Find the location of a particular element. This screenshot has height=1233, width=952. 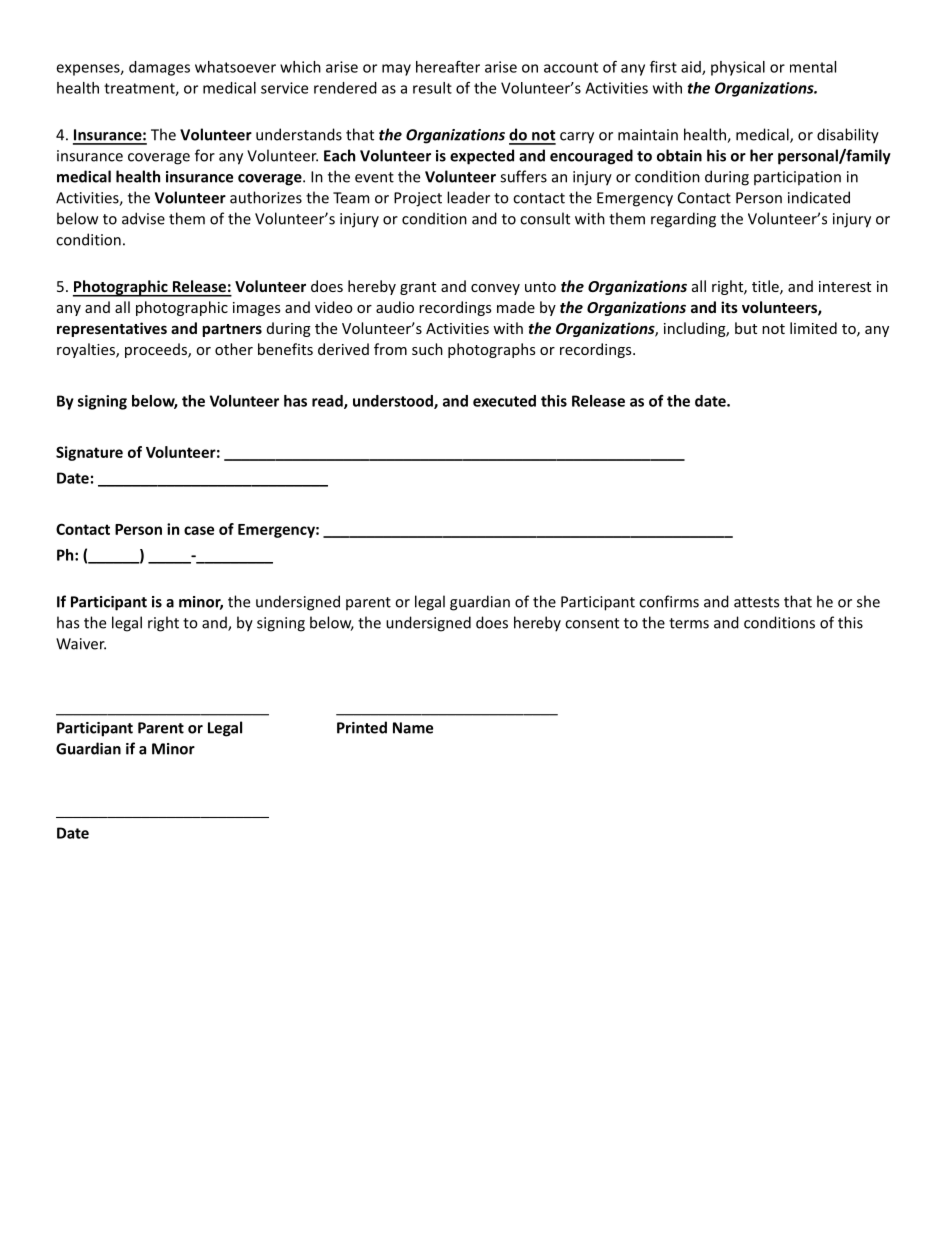

physical is located at coordinates (738, 68).
